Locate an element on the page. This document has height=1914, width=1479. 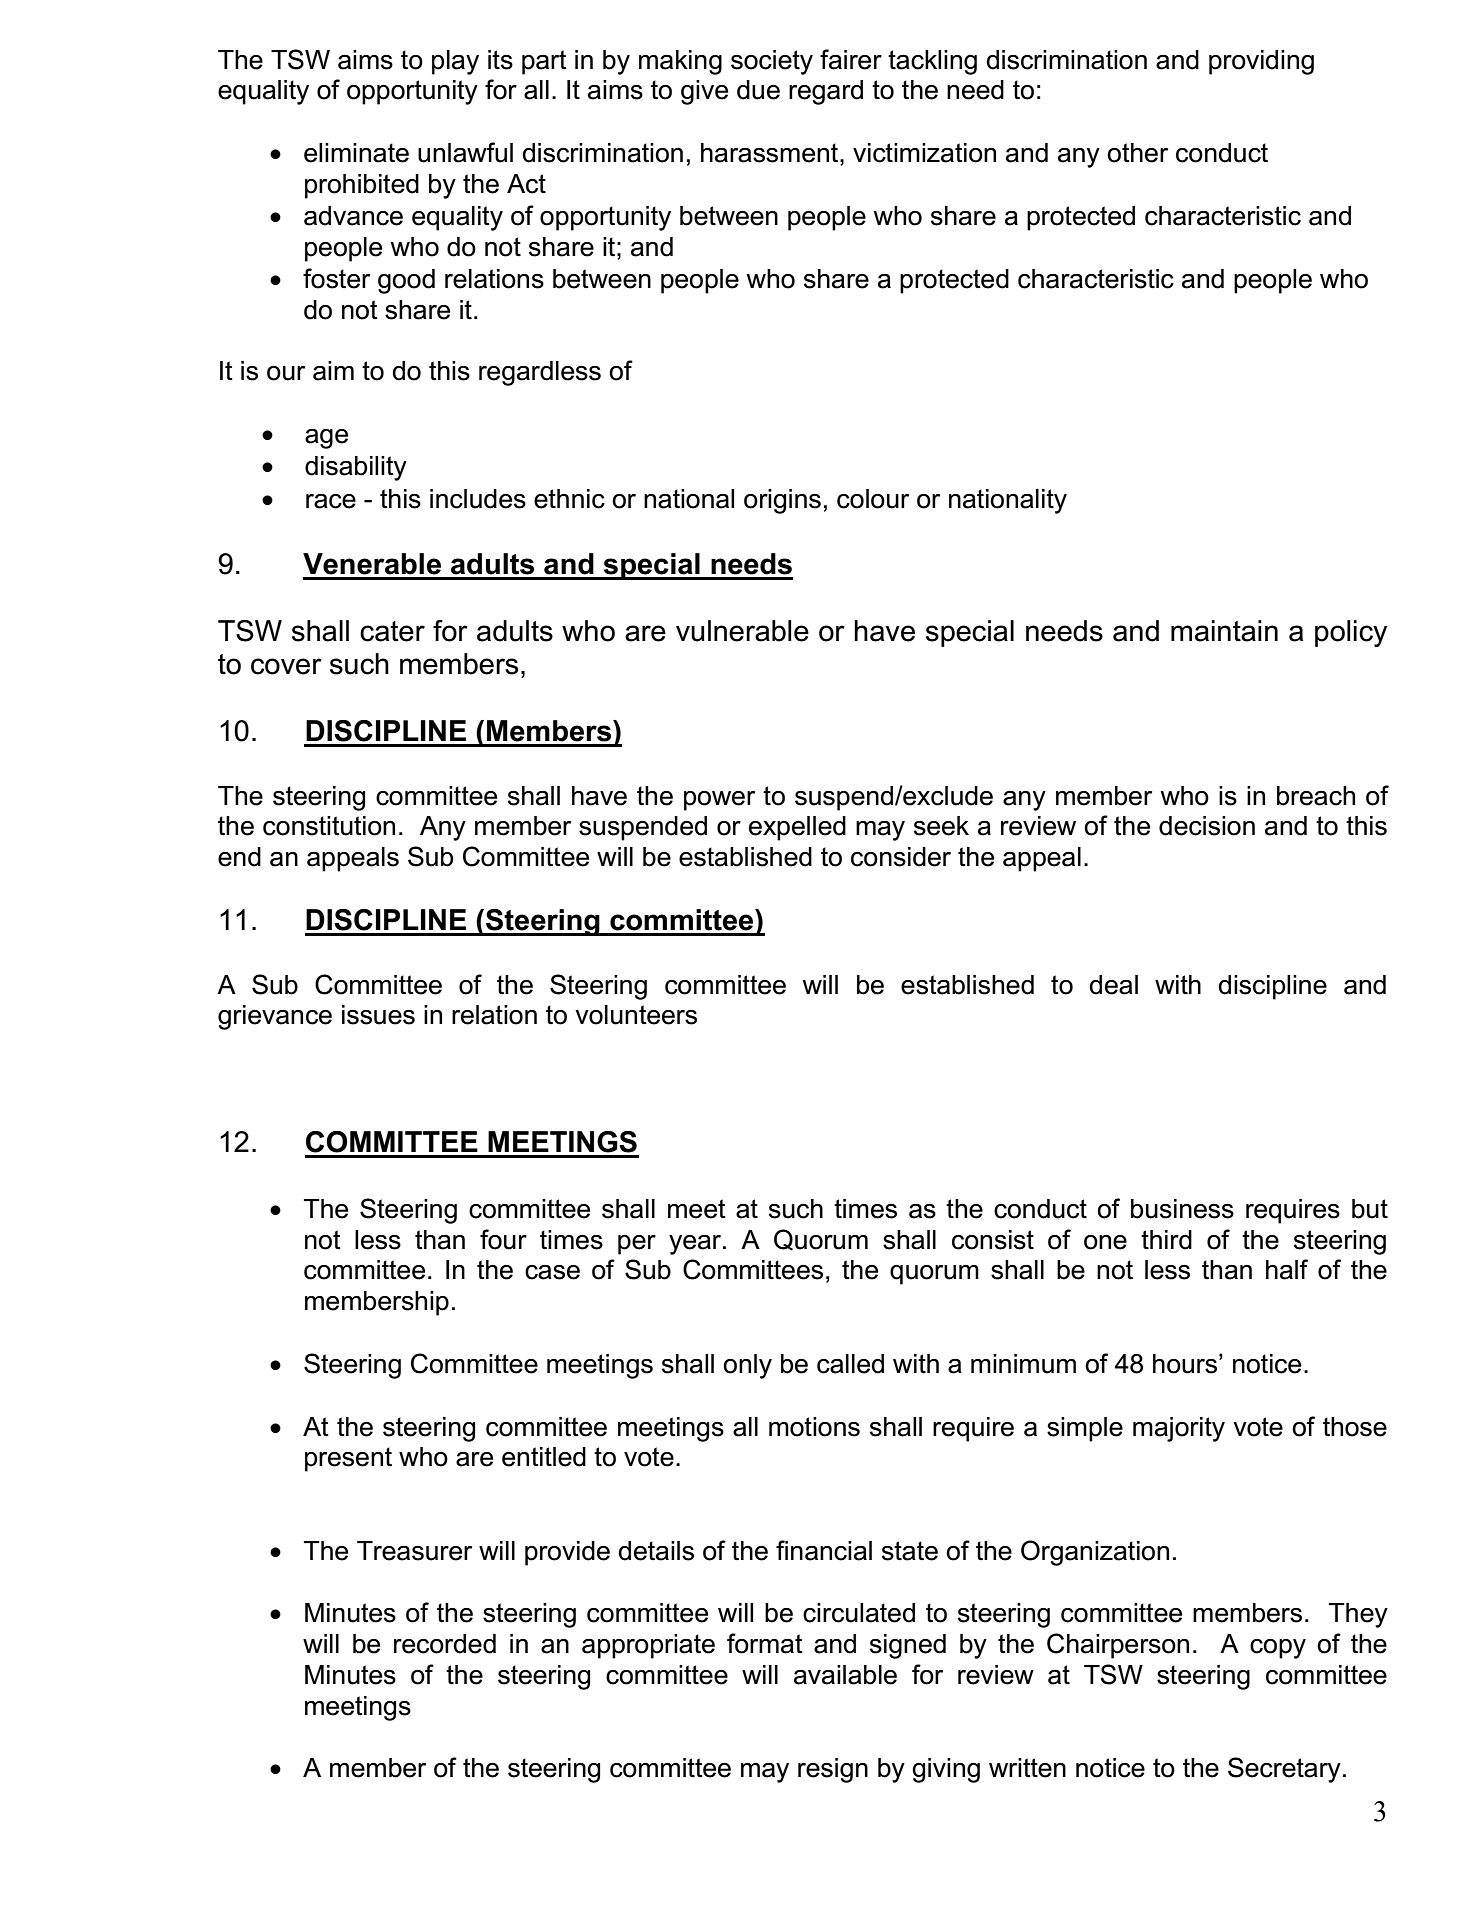
Secretary is located at coordinates (1284, 1770).
